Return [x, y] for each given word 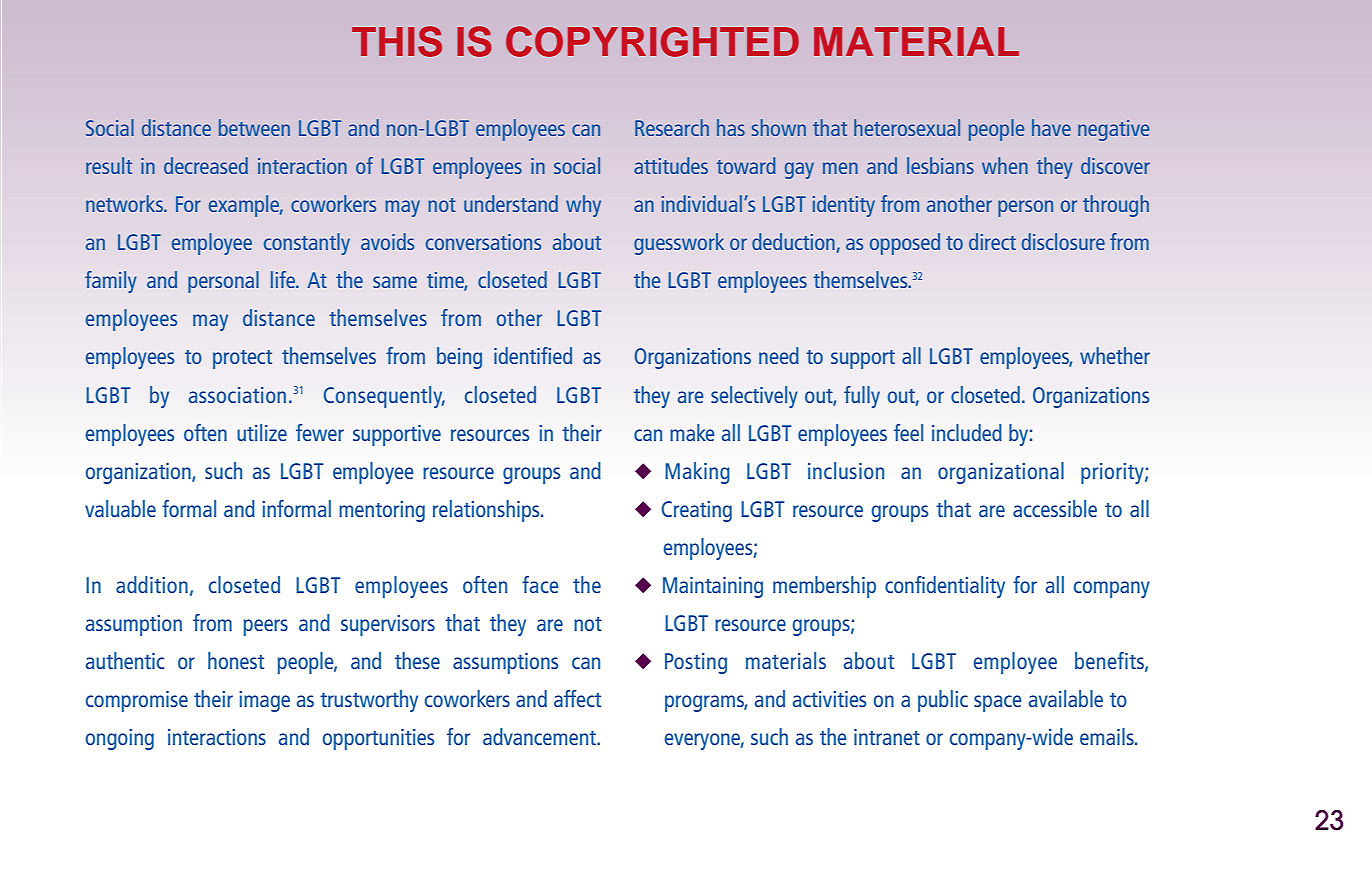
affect [577, 698]
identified [533, 355]
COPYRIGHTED [652, 41]
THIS [397, 41]
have [1051, 127]
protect [242, 359]
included [967, 432]
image [264, 701]
